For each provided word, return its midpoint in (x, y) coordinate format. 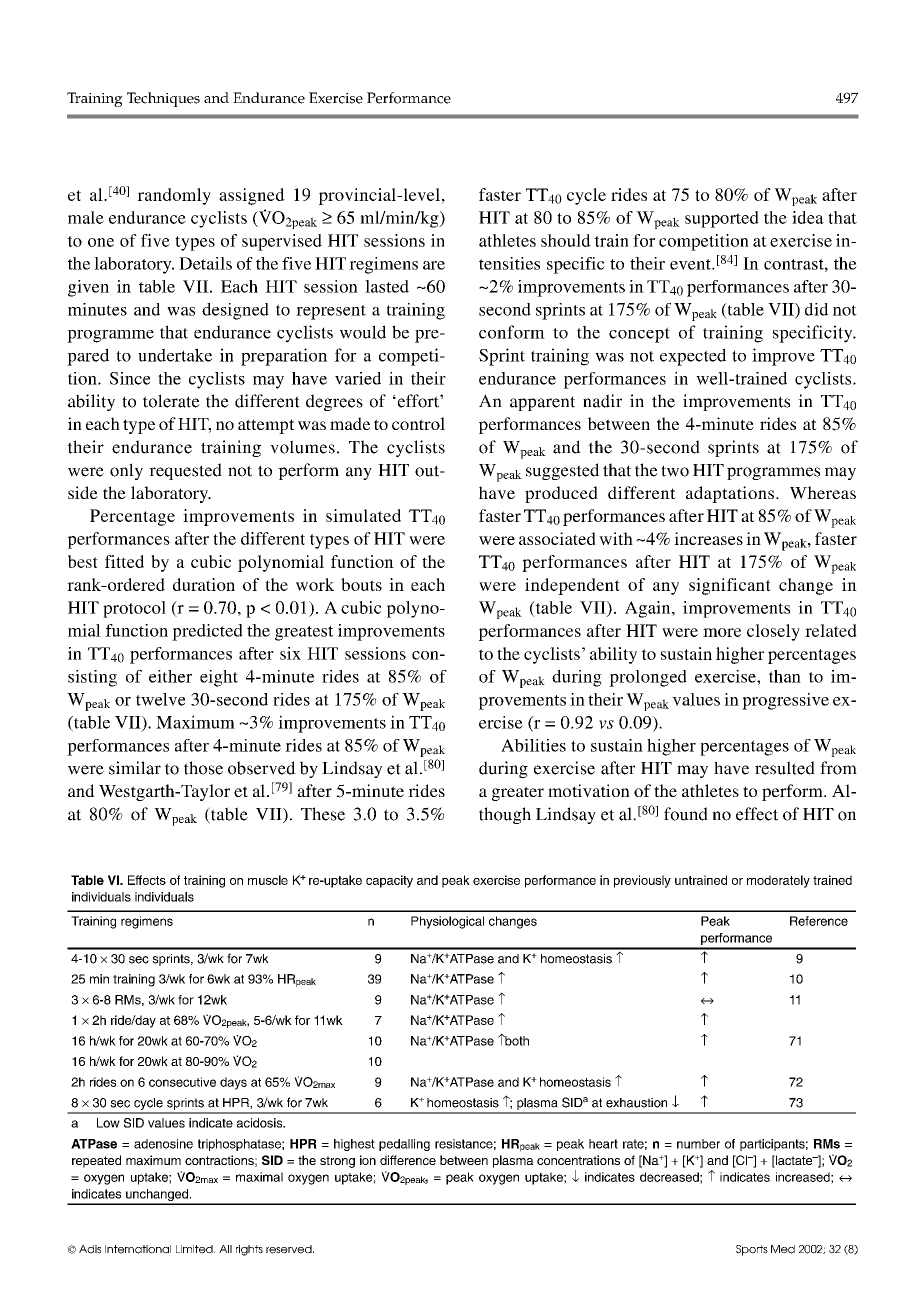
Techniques (163, 99)
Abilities (533, 745)
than (785, 676)
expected (693, 357)
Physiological (447, 922)
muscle (268, 880)
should (566, 240)
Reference (819, 921)
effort (418, 401)
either (170, 676)
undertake (175, 355)
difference (408, 1160)
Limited (195, 1249)
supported (722, 219)
